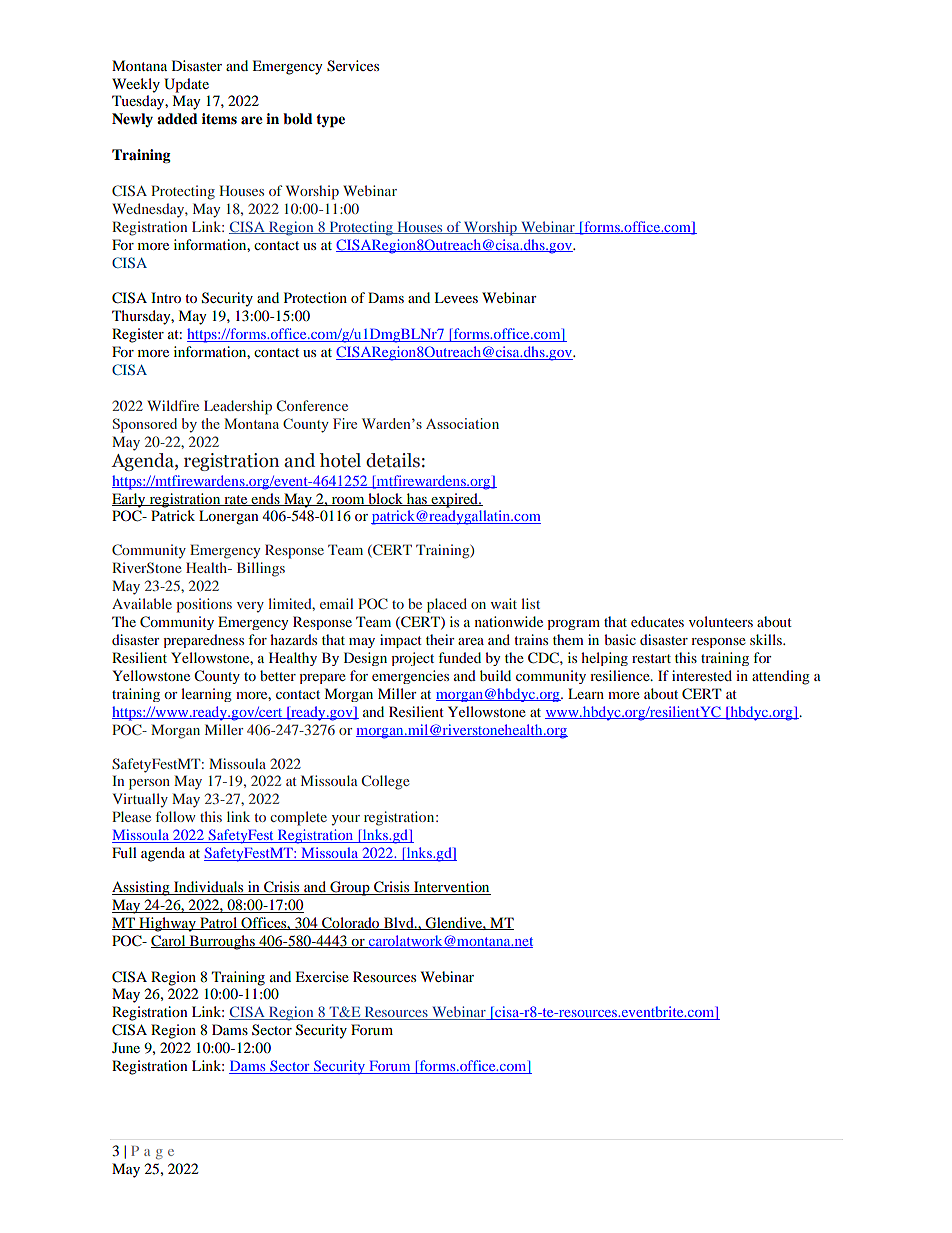 The width and height of the screenshot is (952, 1233). What do you see at coordinates (385, 782) in the screenshot?
I see `College` at bounding box center [385, 782].
